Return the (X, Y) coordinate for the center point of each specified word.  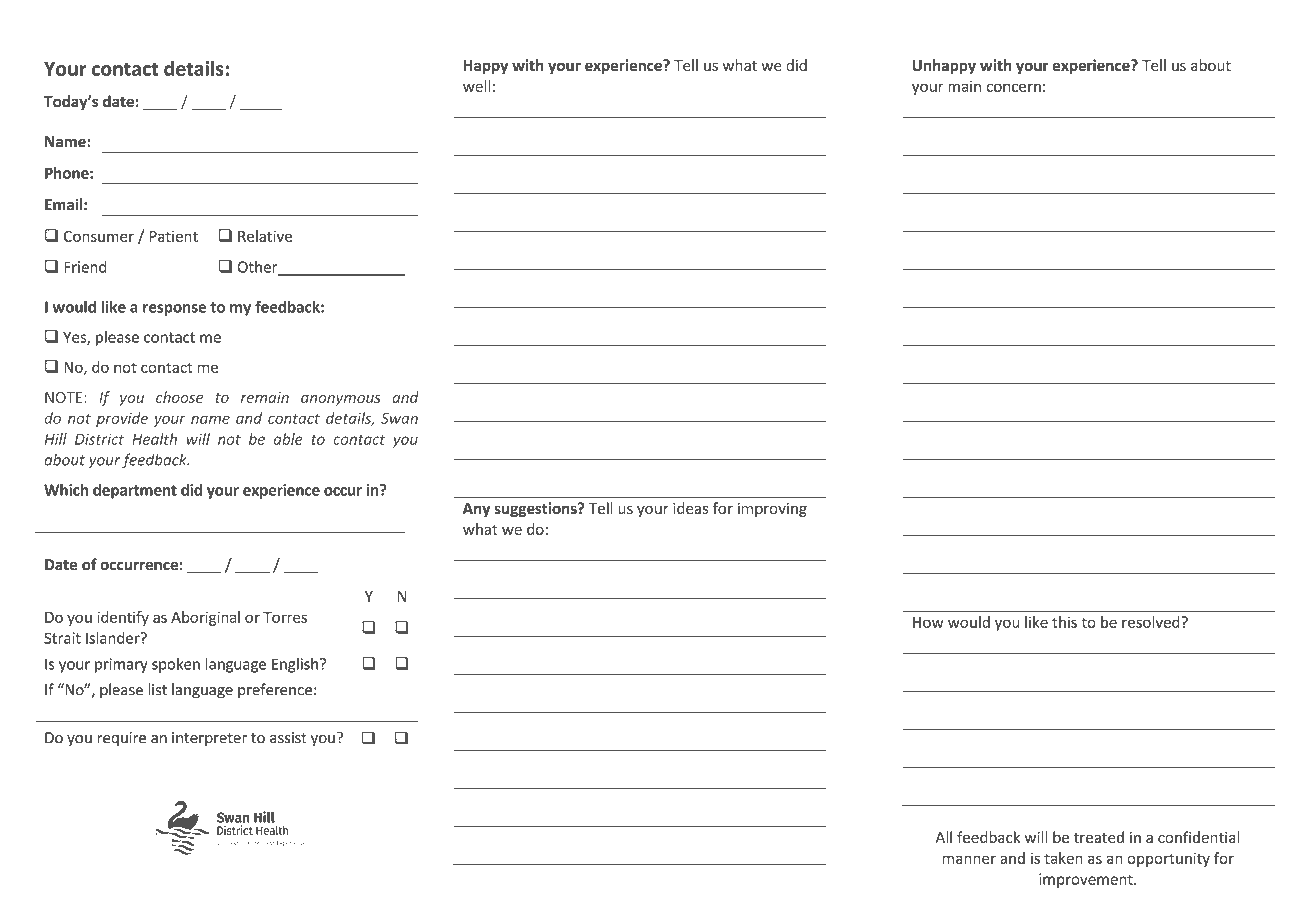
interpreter (209, 739)
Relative (265, 236)
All (944, 837)
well (476, 86)
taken (1063, 858)
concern (1013, 87)
